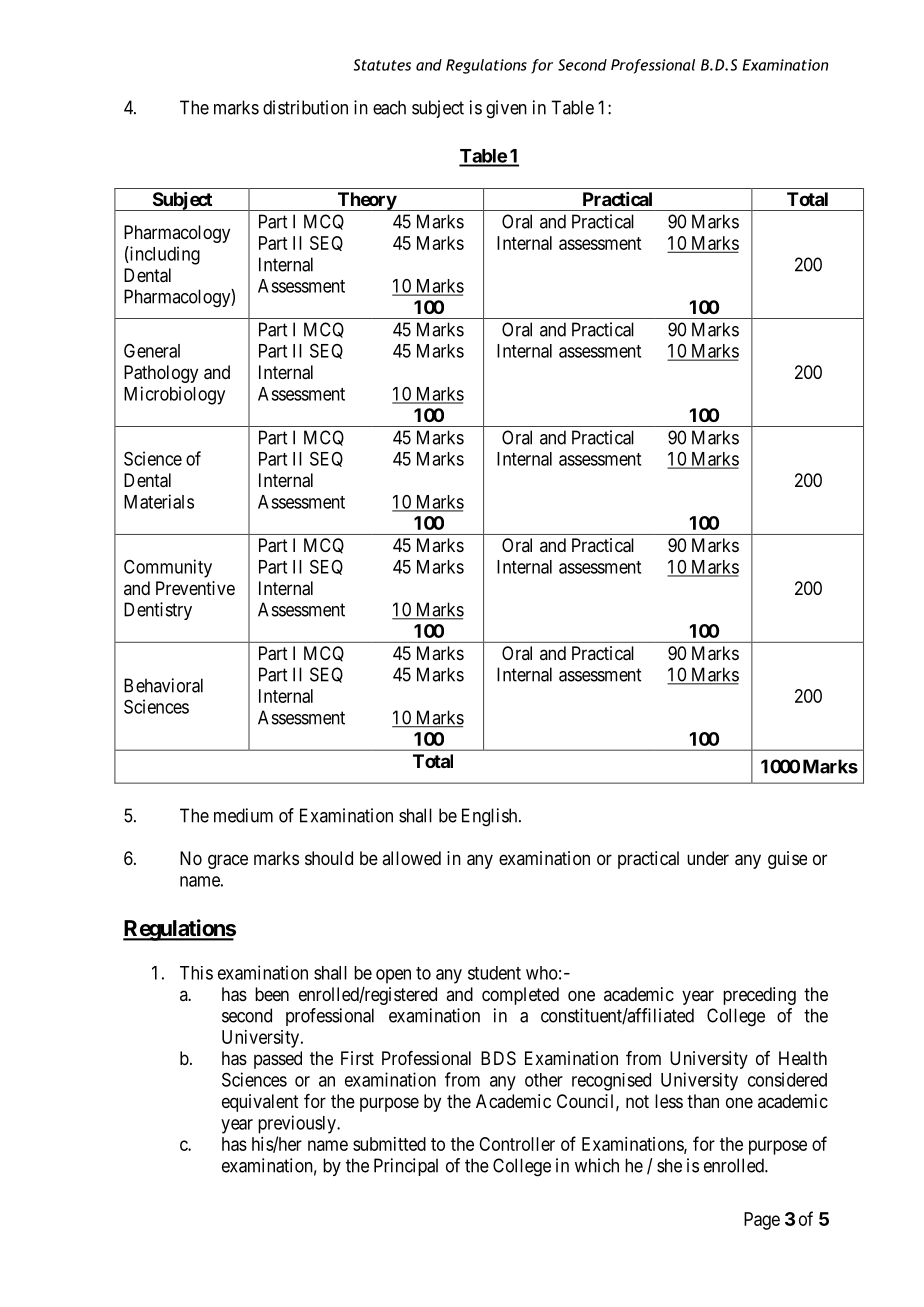 The image size is (924, 1307). What do you see at coordinates (305, 107) in the document?
I see `distribution` at bounding box center [305, 107].
